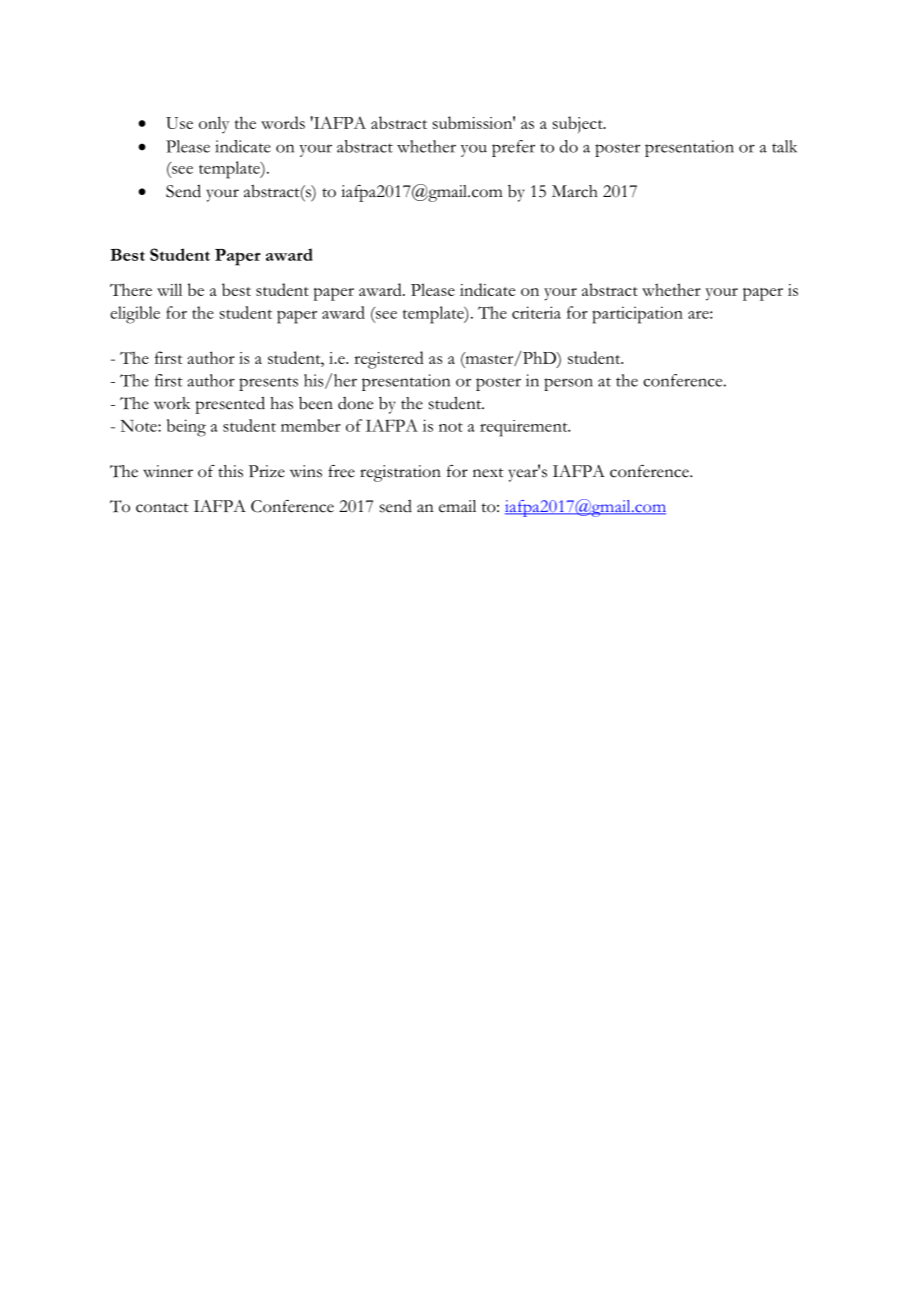 This screenshot has height=1308, width=924. I want to click on person, so click(568, 384).
